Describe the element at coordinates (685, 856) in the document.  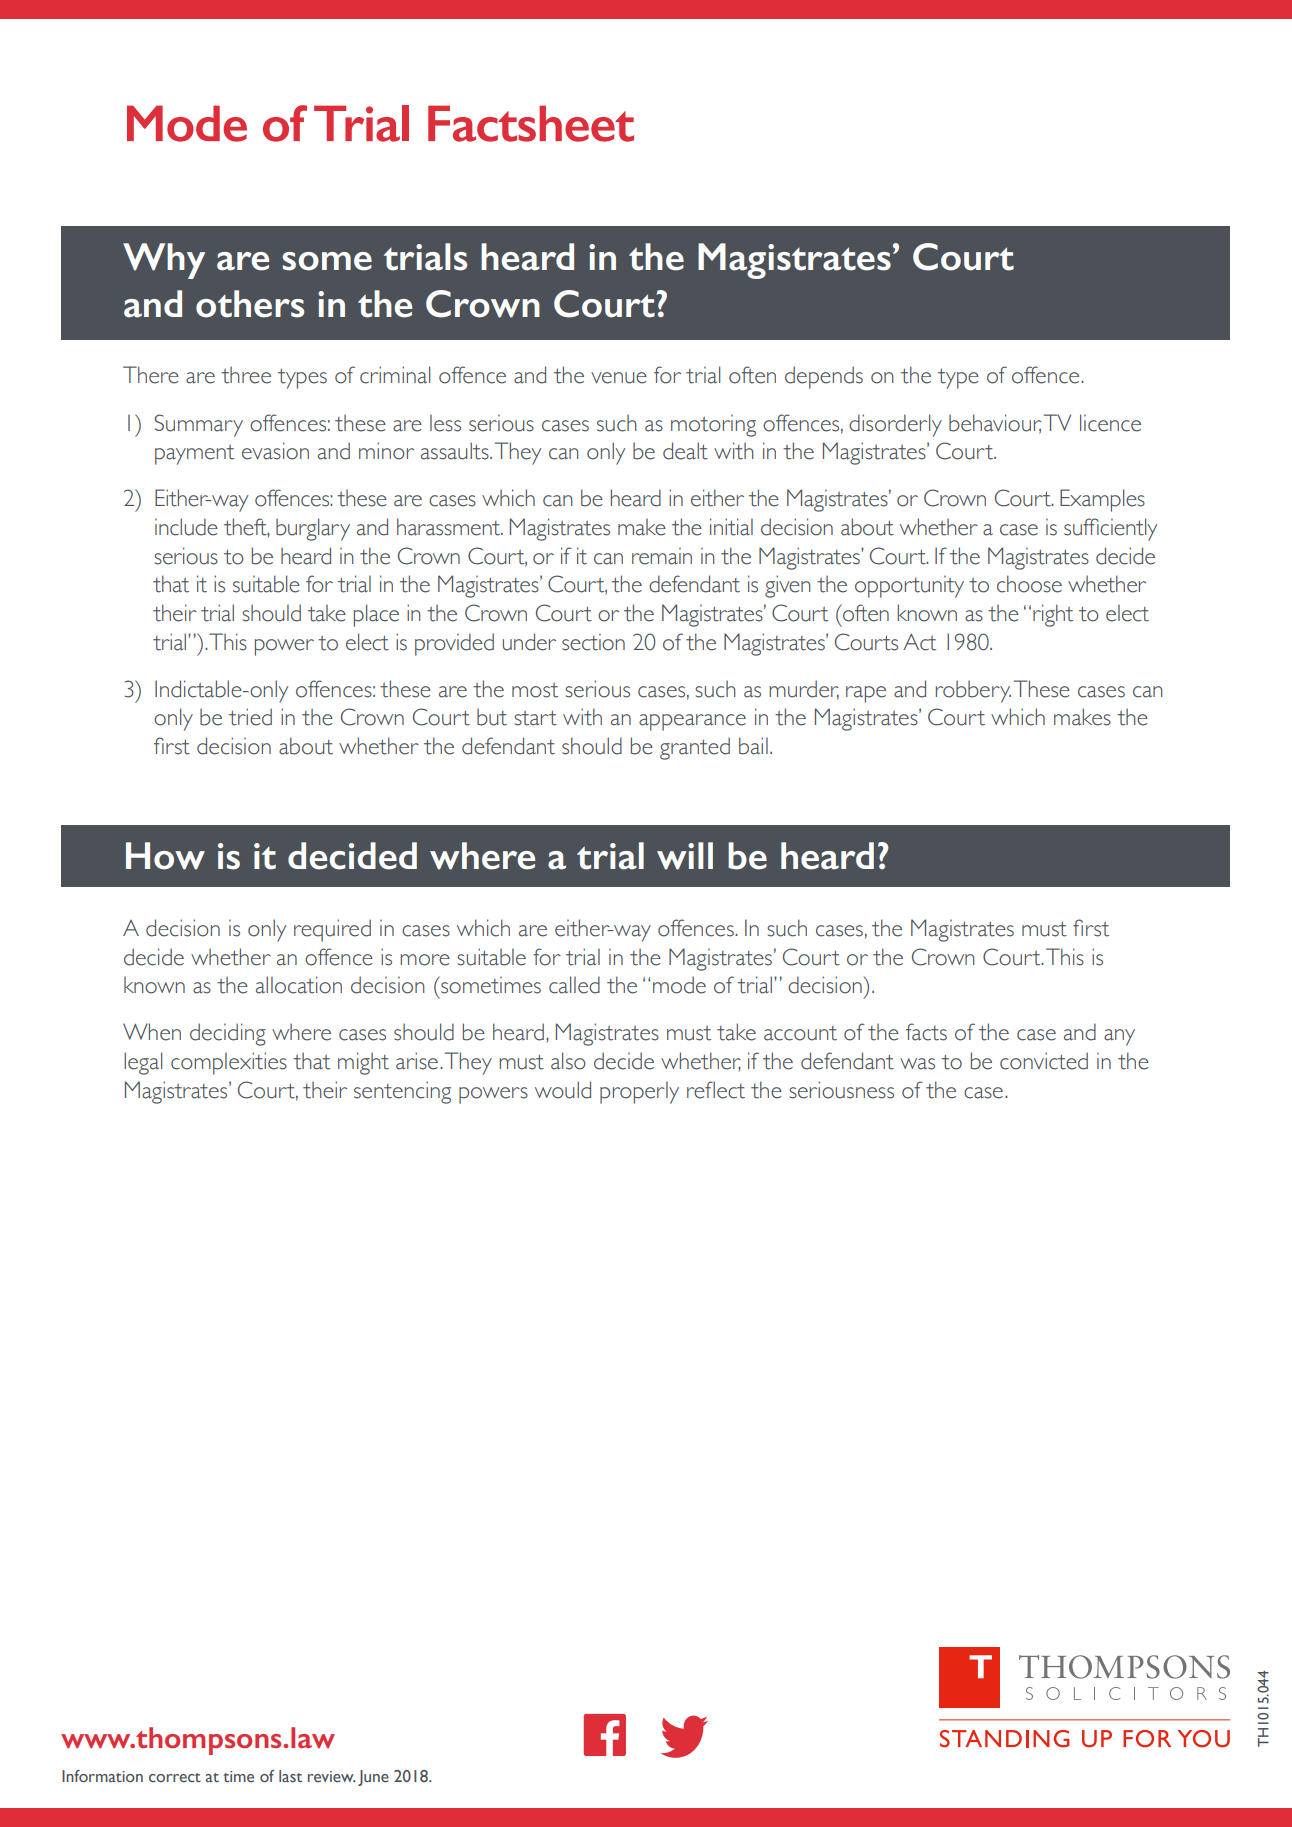
I see `will` at that location.
